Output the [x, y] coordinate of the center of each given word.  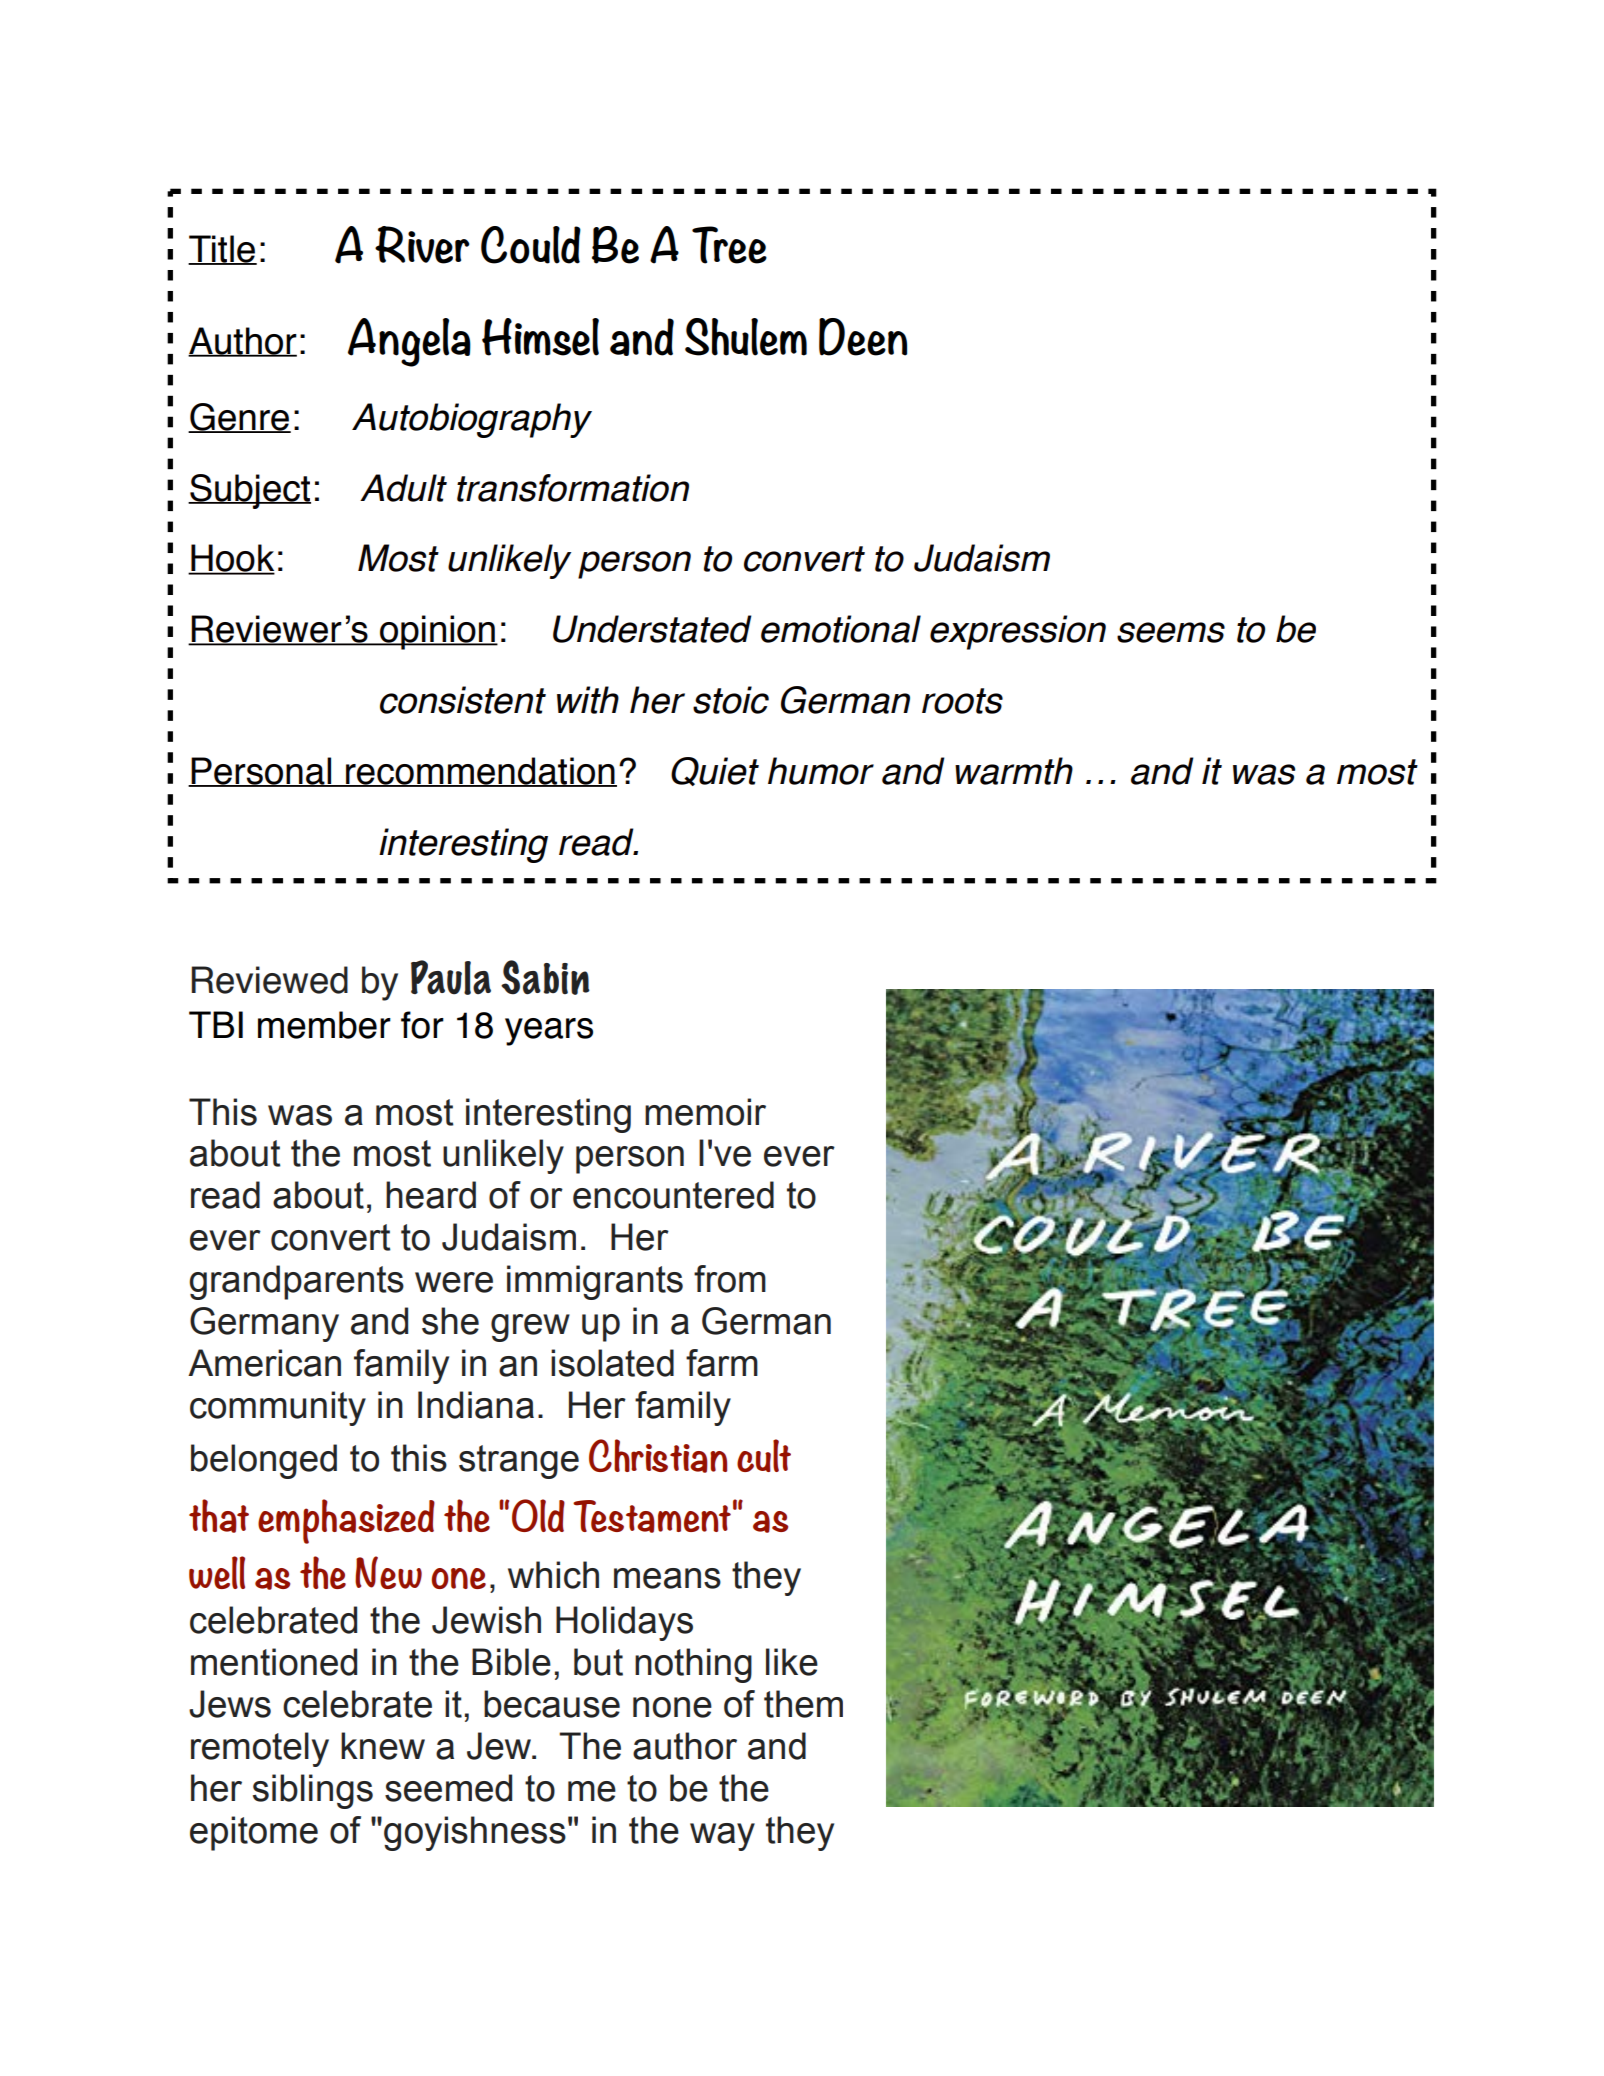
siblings [313, 1791]
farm [722, 1363]
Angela [409, 342]
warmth [1014, 771]
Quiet [715, 771]
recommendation [480, 772]
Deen [863, 337]
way [722, 1837]
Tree [729, 245]
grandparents [296, 1282]
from [730, 1279]
